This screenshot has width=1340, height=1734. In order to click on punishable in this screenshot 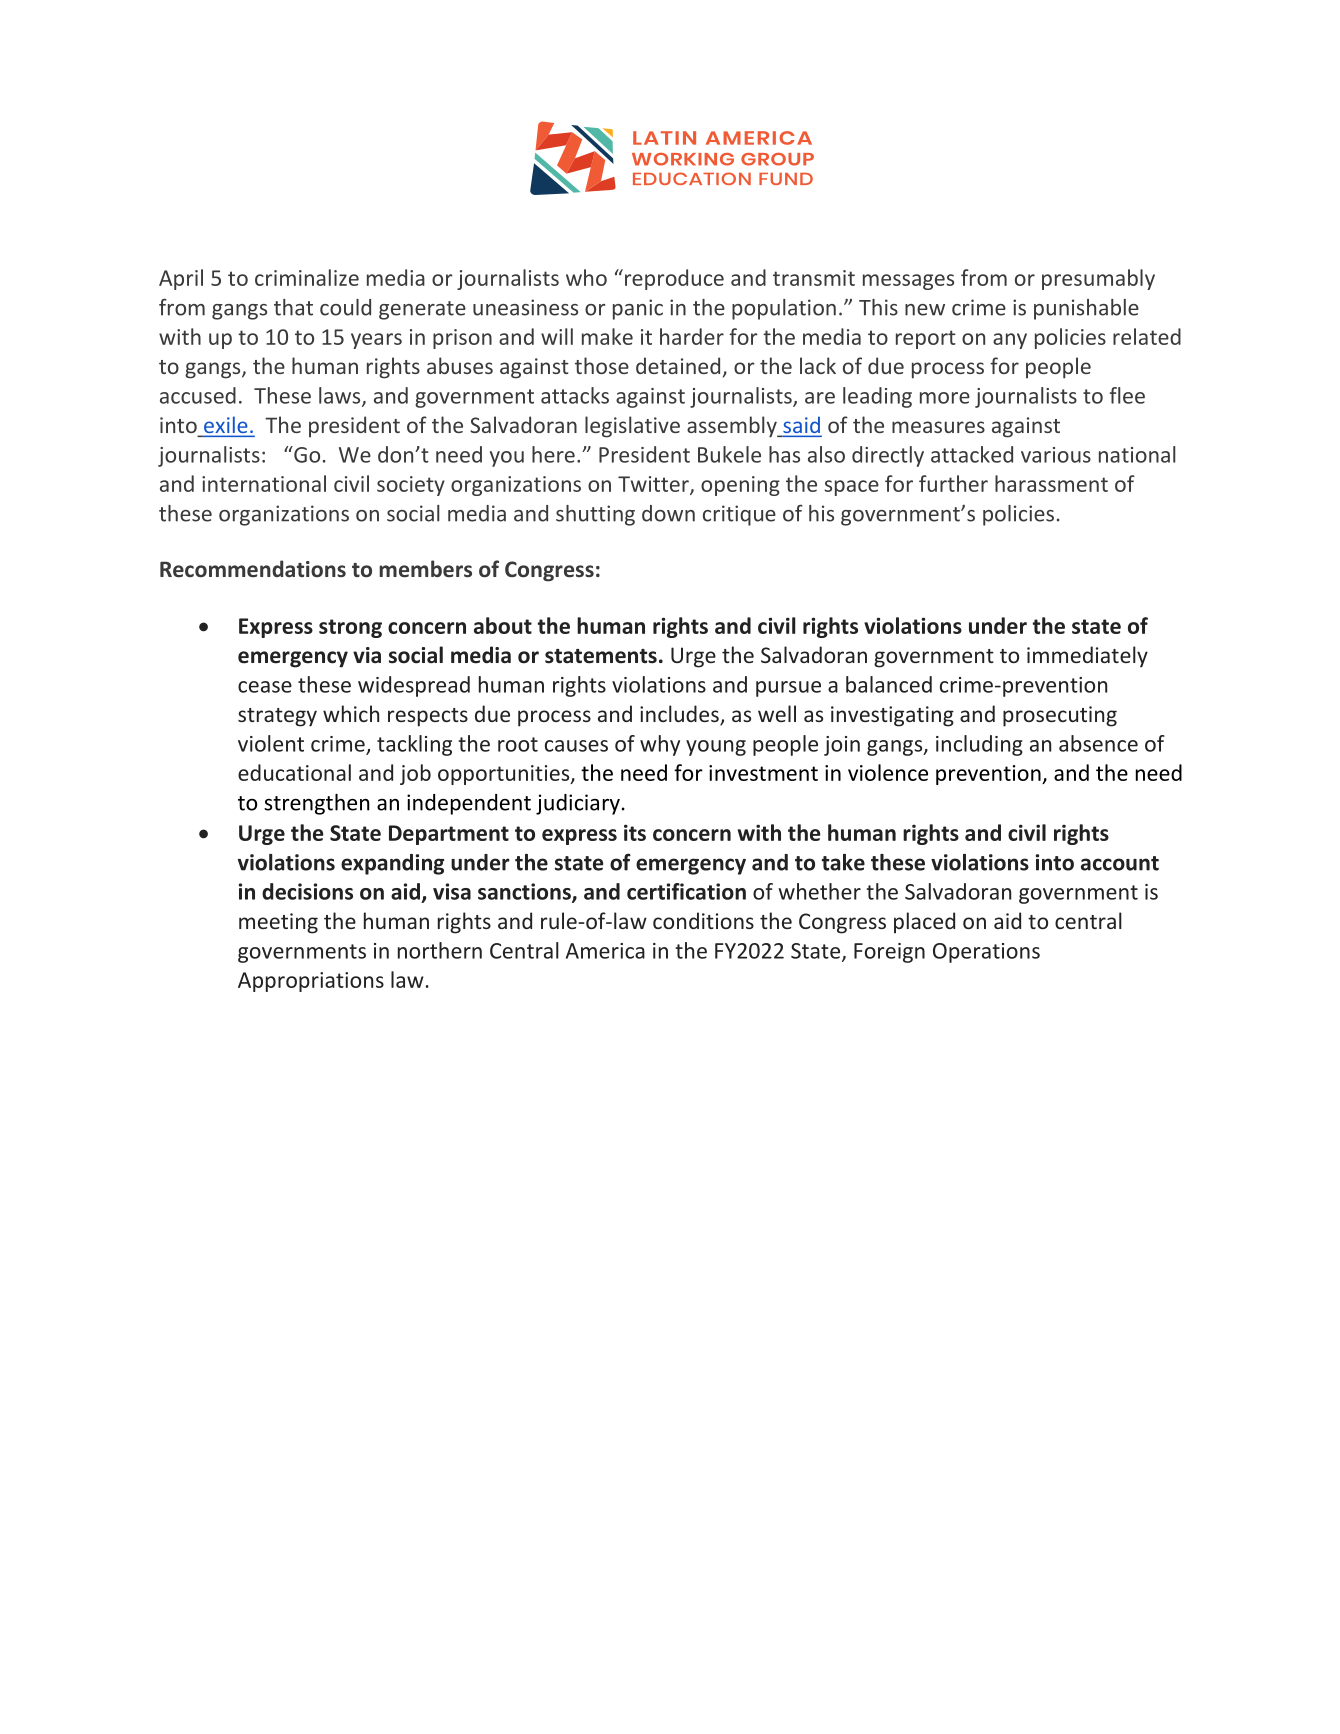, I will do `click(1086, 309)`.
